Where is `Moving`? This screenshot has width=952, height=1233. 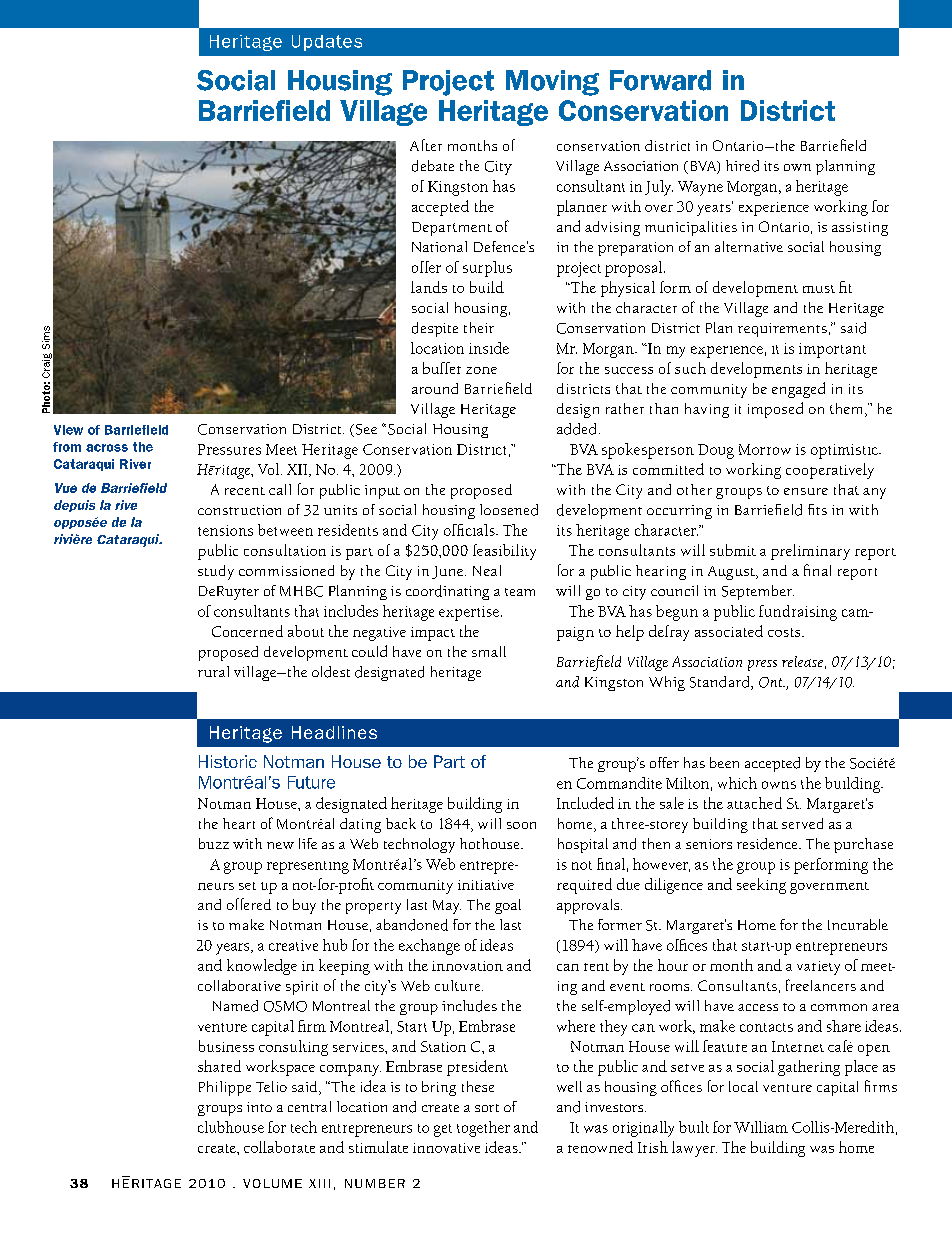
Moving is located at coordinates (552, 83).
